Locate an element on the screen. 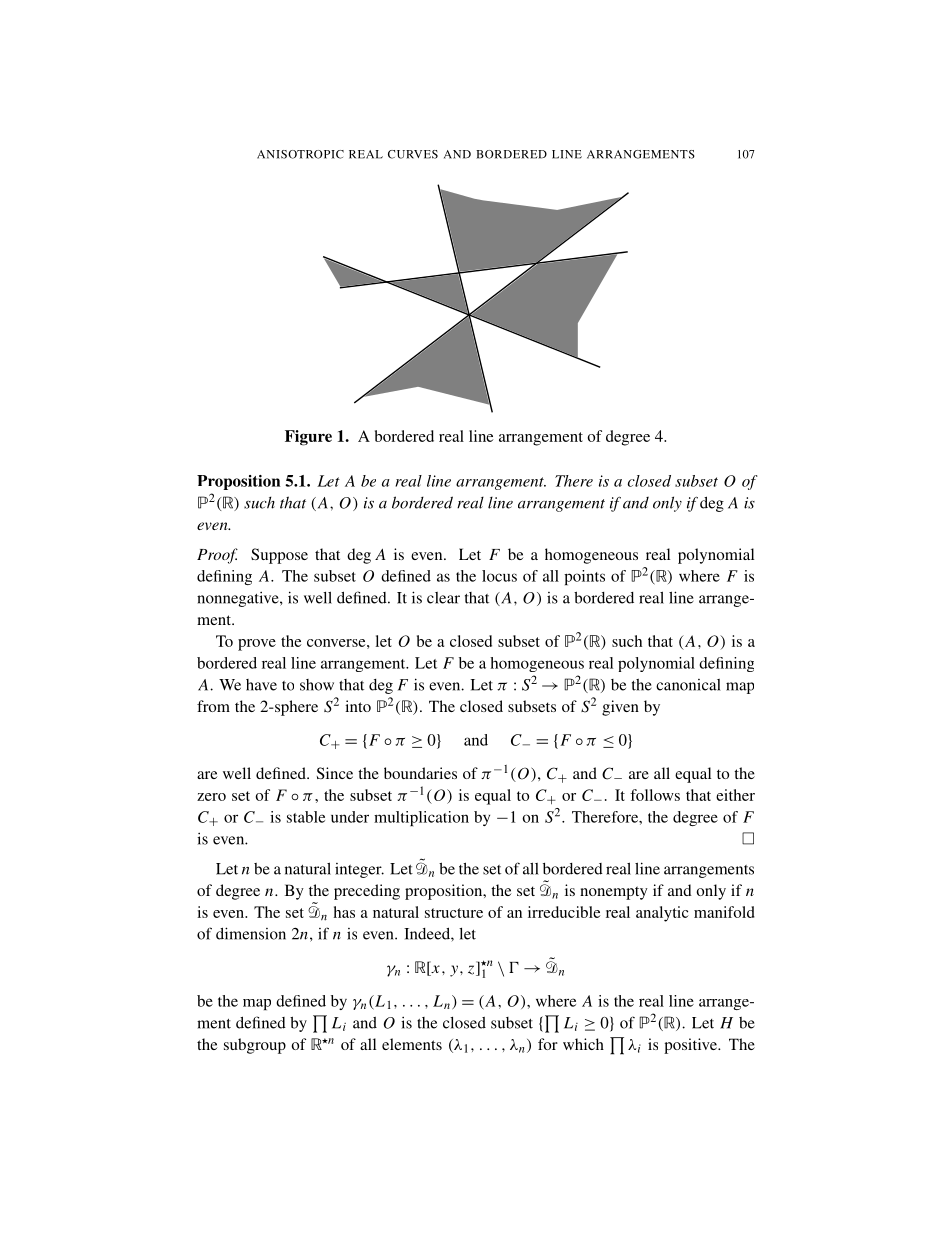 This screenshot has width=952, height=1233. ANISOTROPIC is located at coordinates (300, 154).
